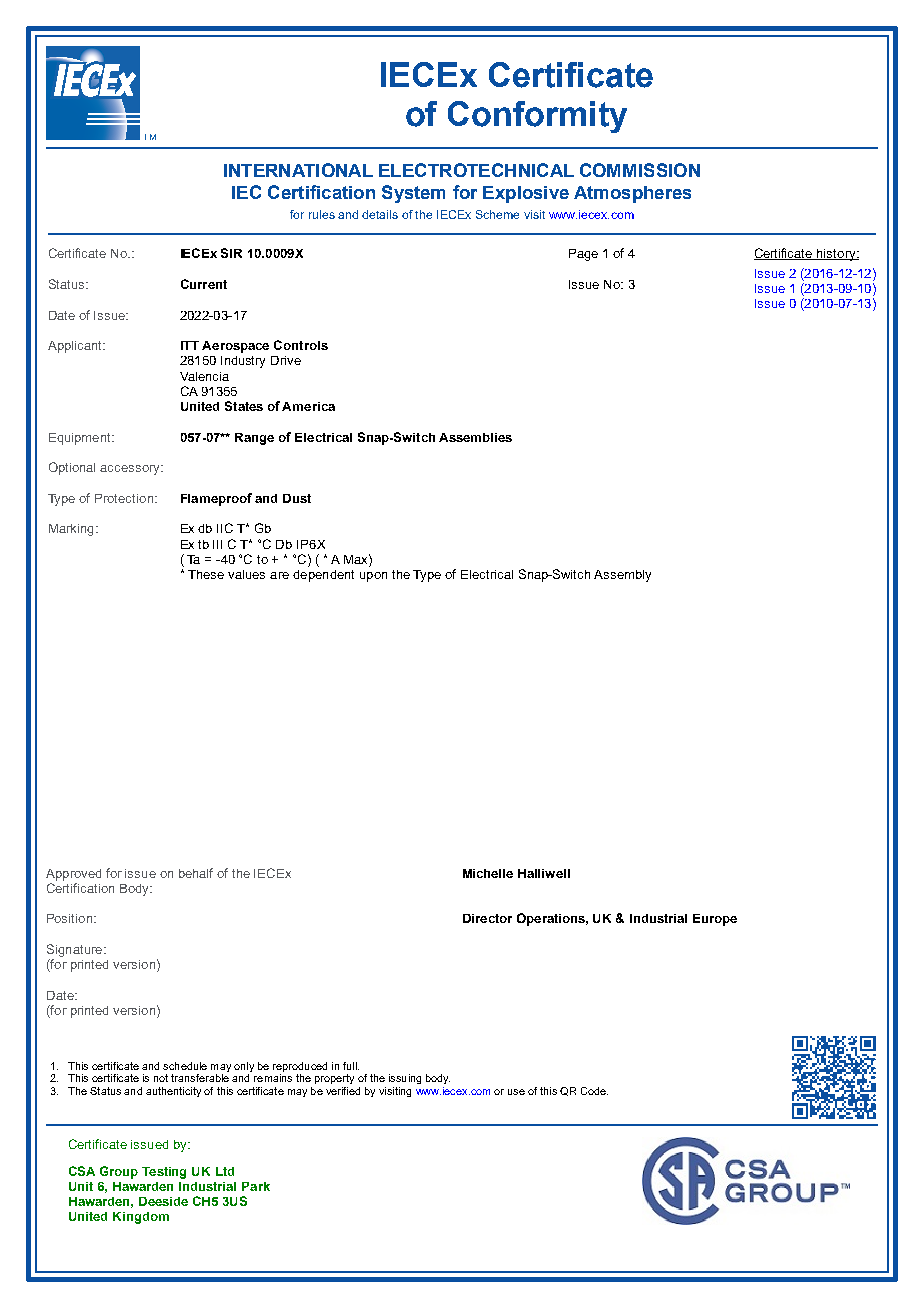  What do you see at coordinates (487, 918) in the image?
I see `Director` at bounding box center [487, 918].
